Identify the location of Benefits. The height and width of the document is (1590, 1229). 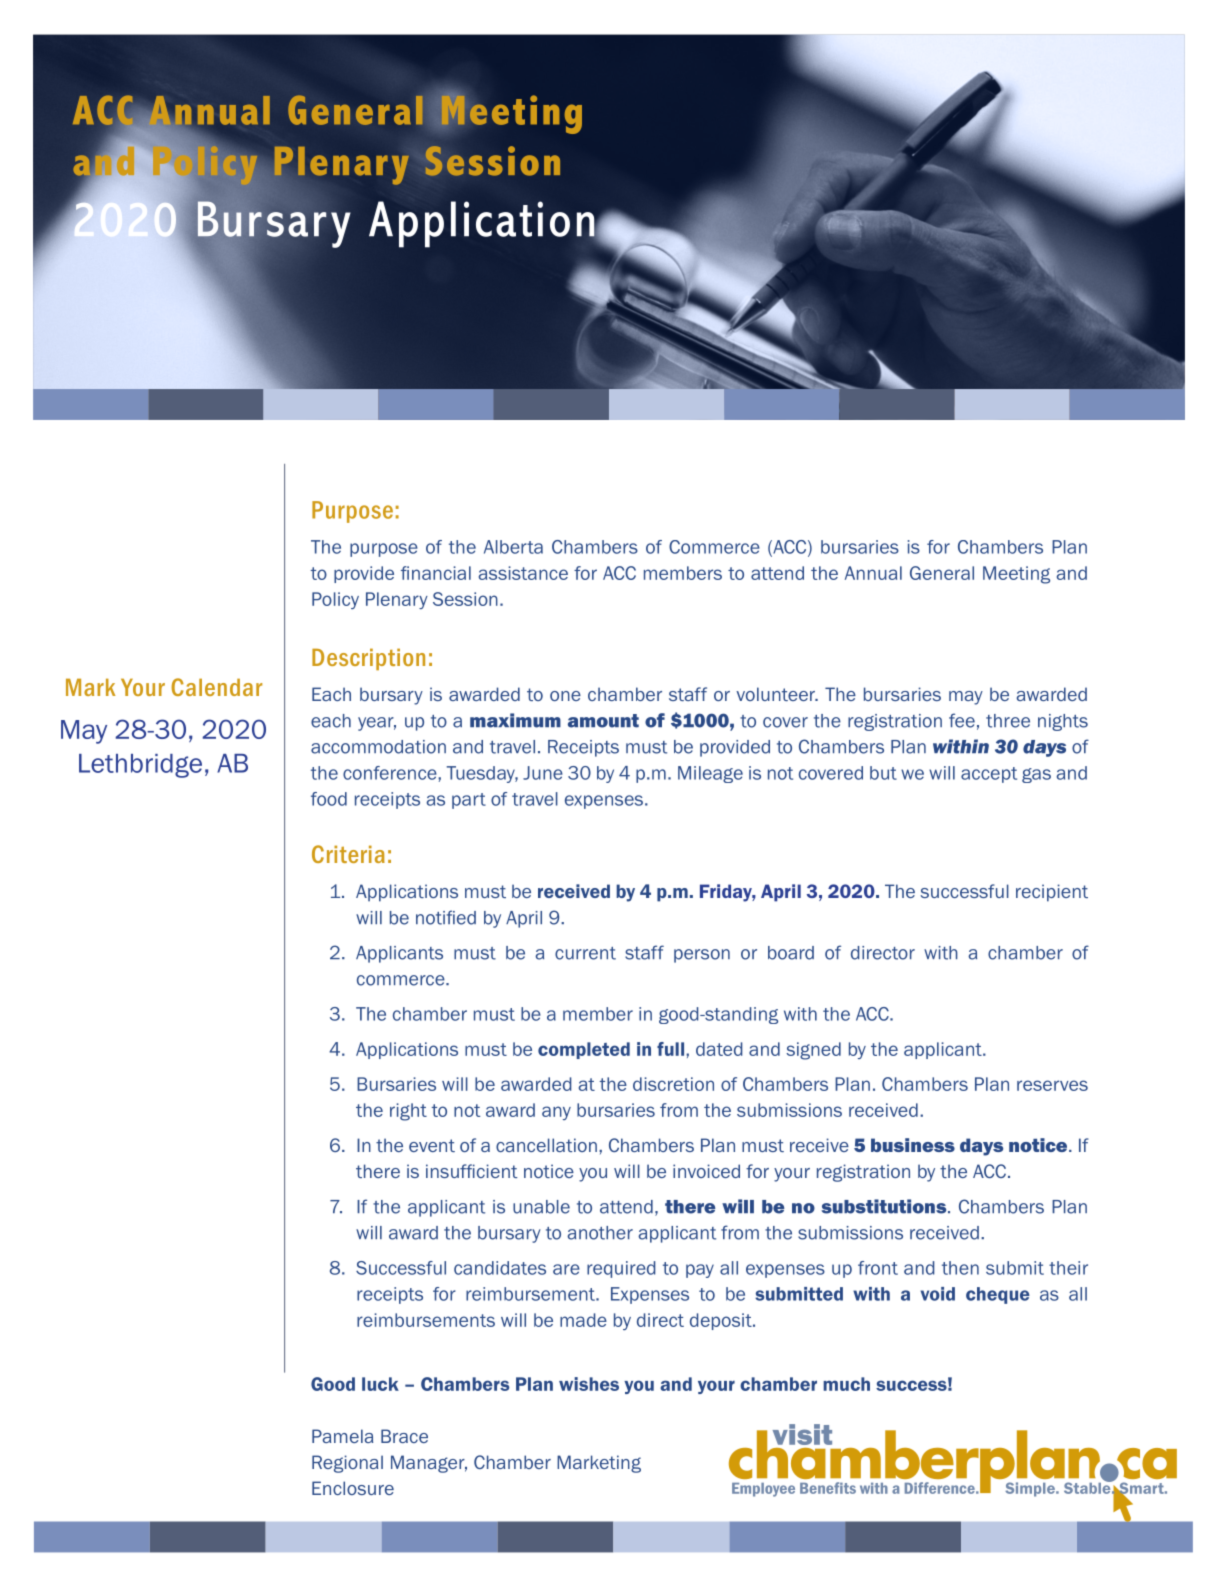
(828, 1488).
